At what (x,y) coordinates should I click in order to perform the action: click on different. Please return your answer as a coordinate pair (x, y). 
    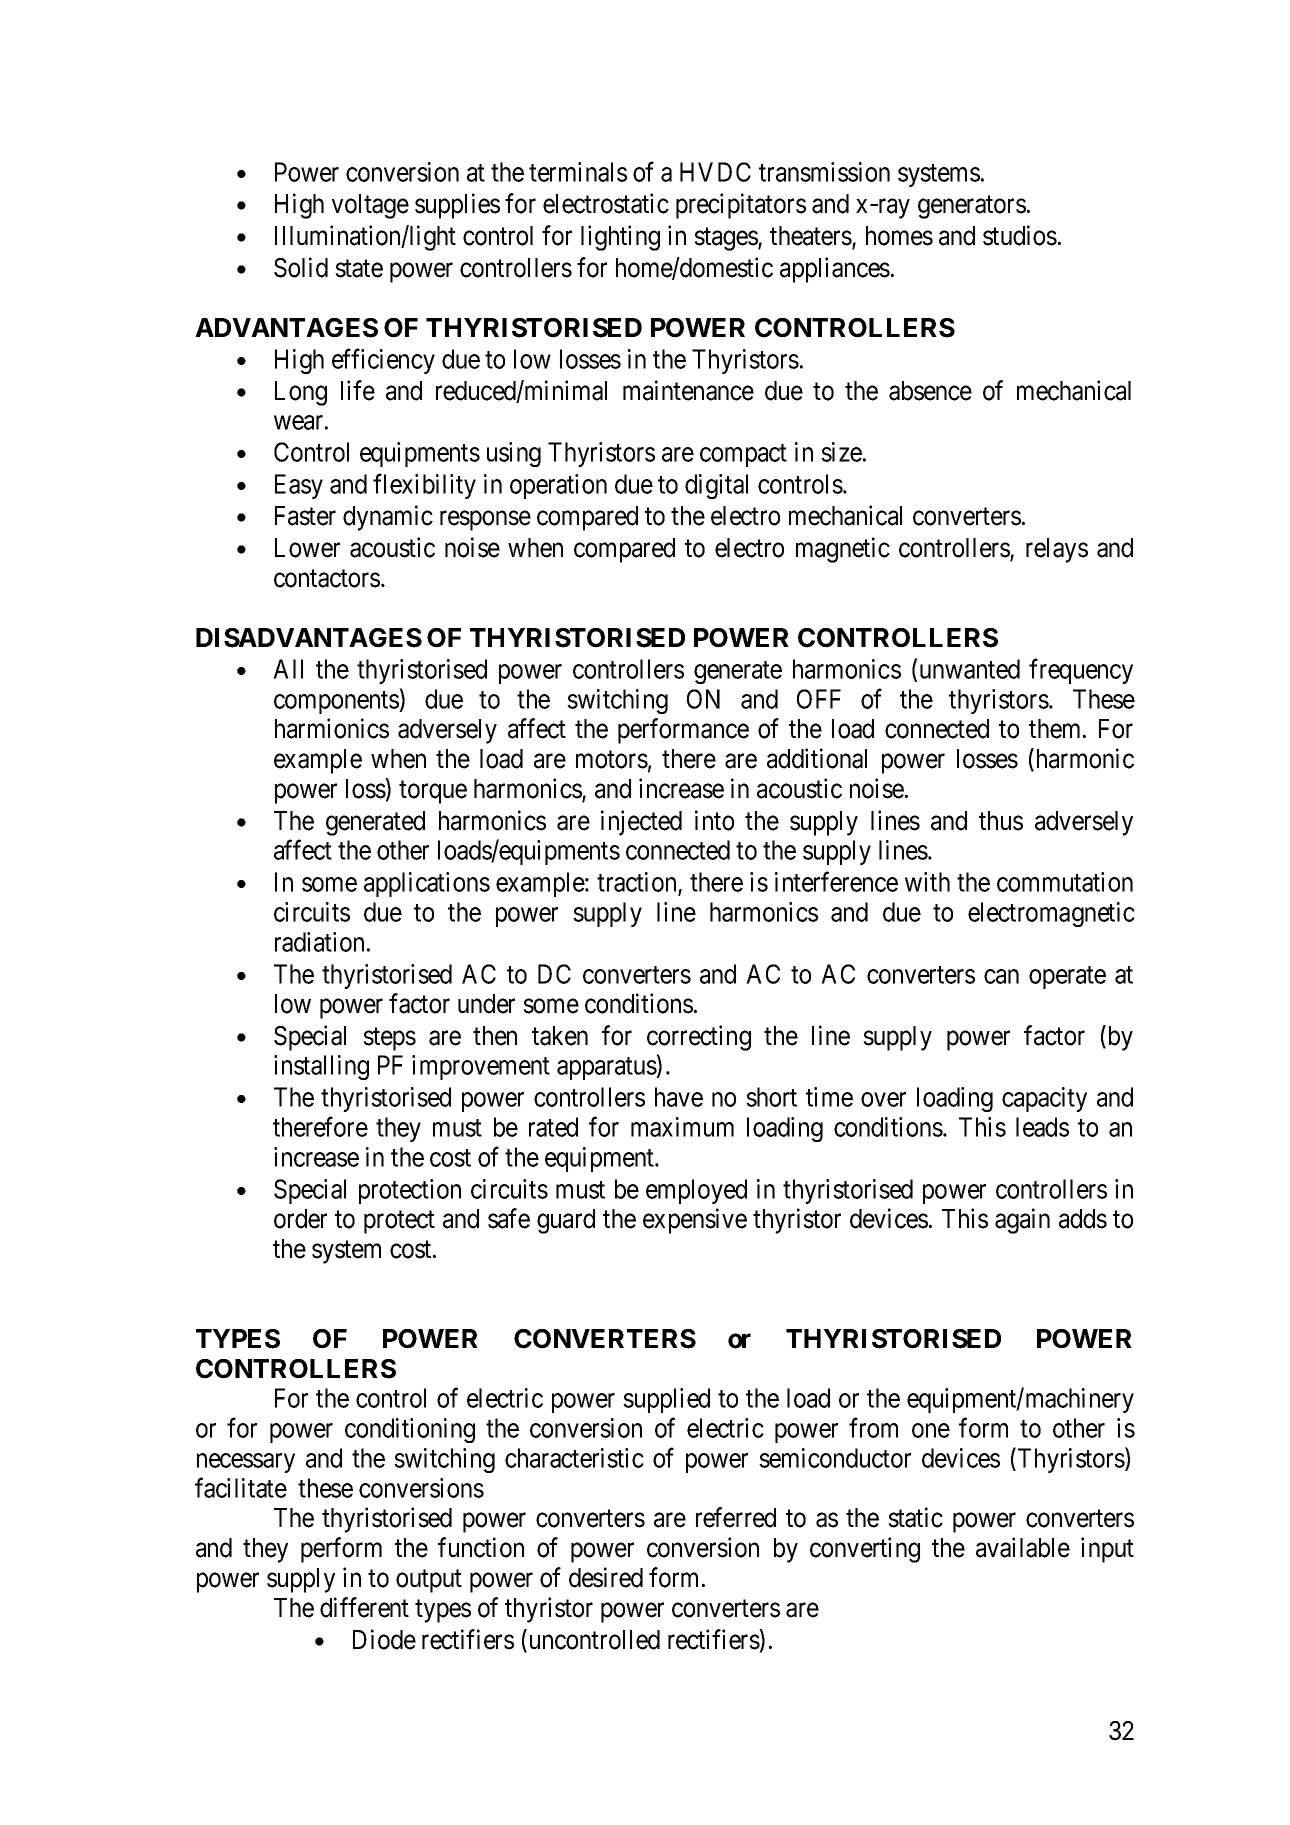
    Looking at the image, I should click on (364, 1607).
